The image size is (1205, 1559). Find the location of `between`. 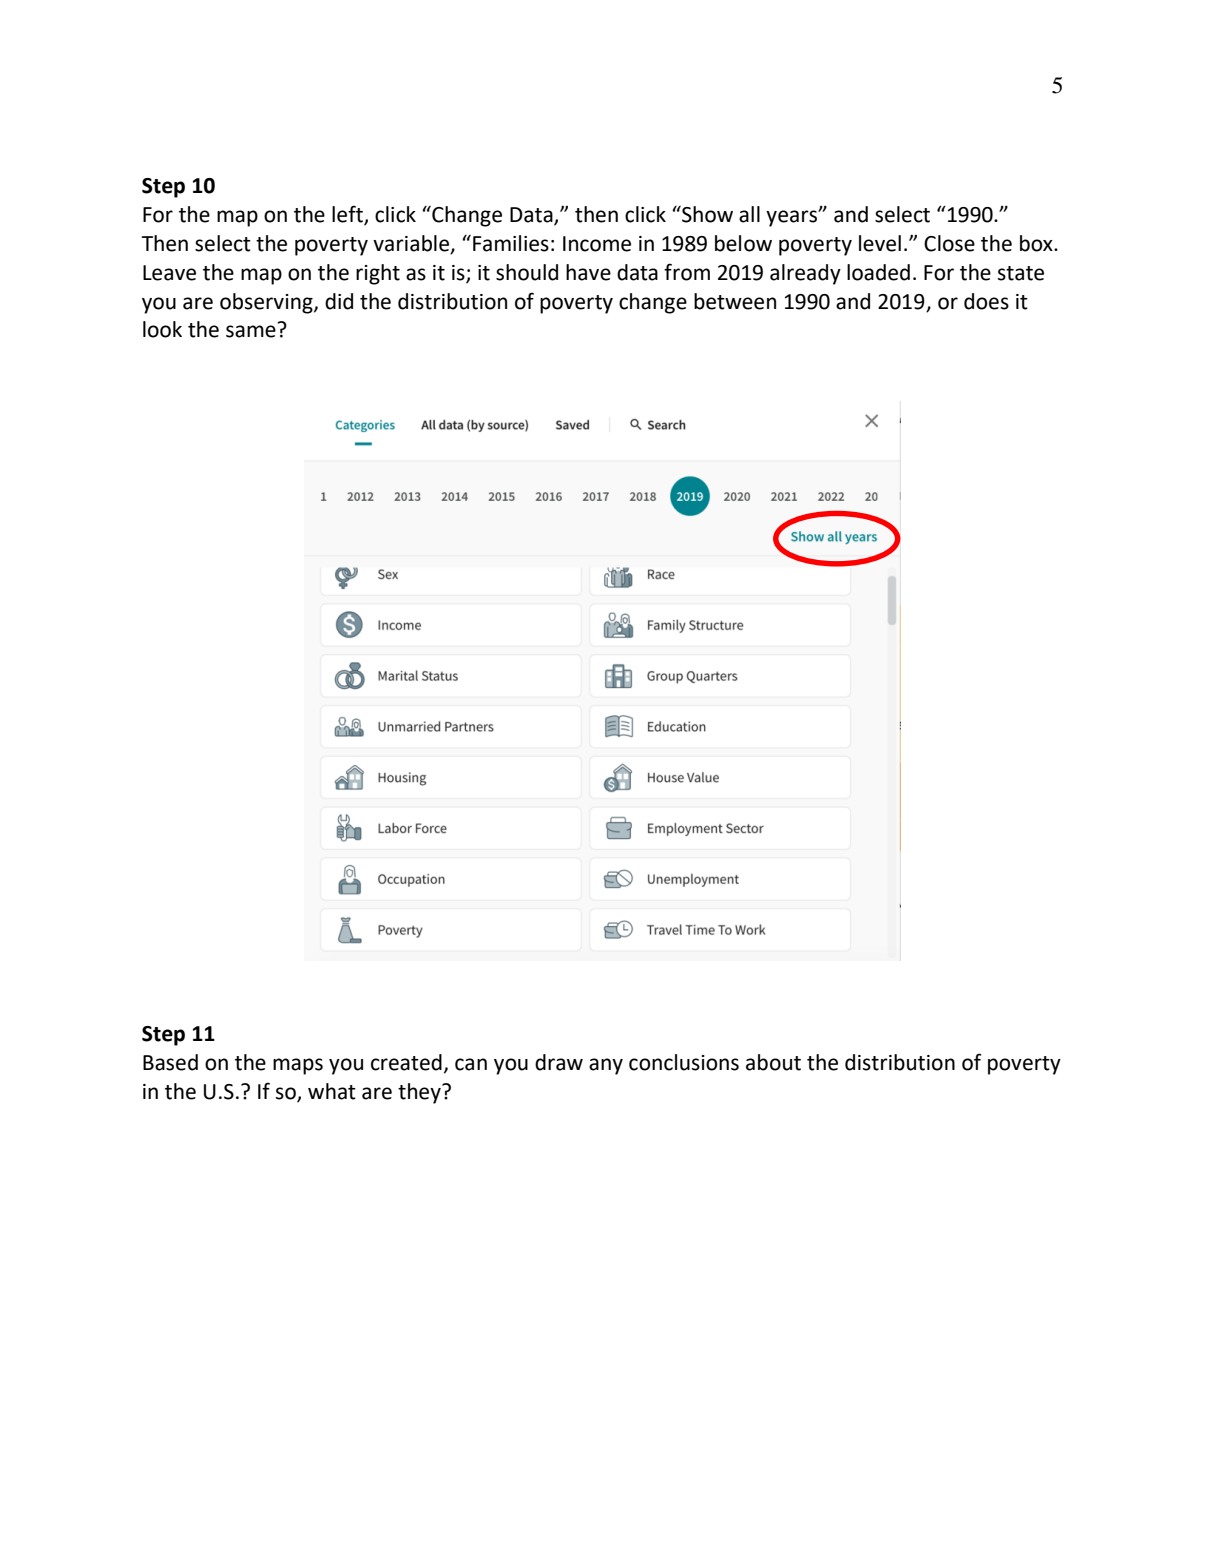

between is located at coordinates (735, 301).
